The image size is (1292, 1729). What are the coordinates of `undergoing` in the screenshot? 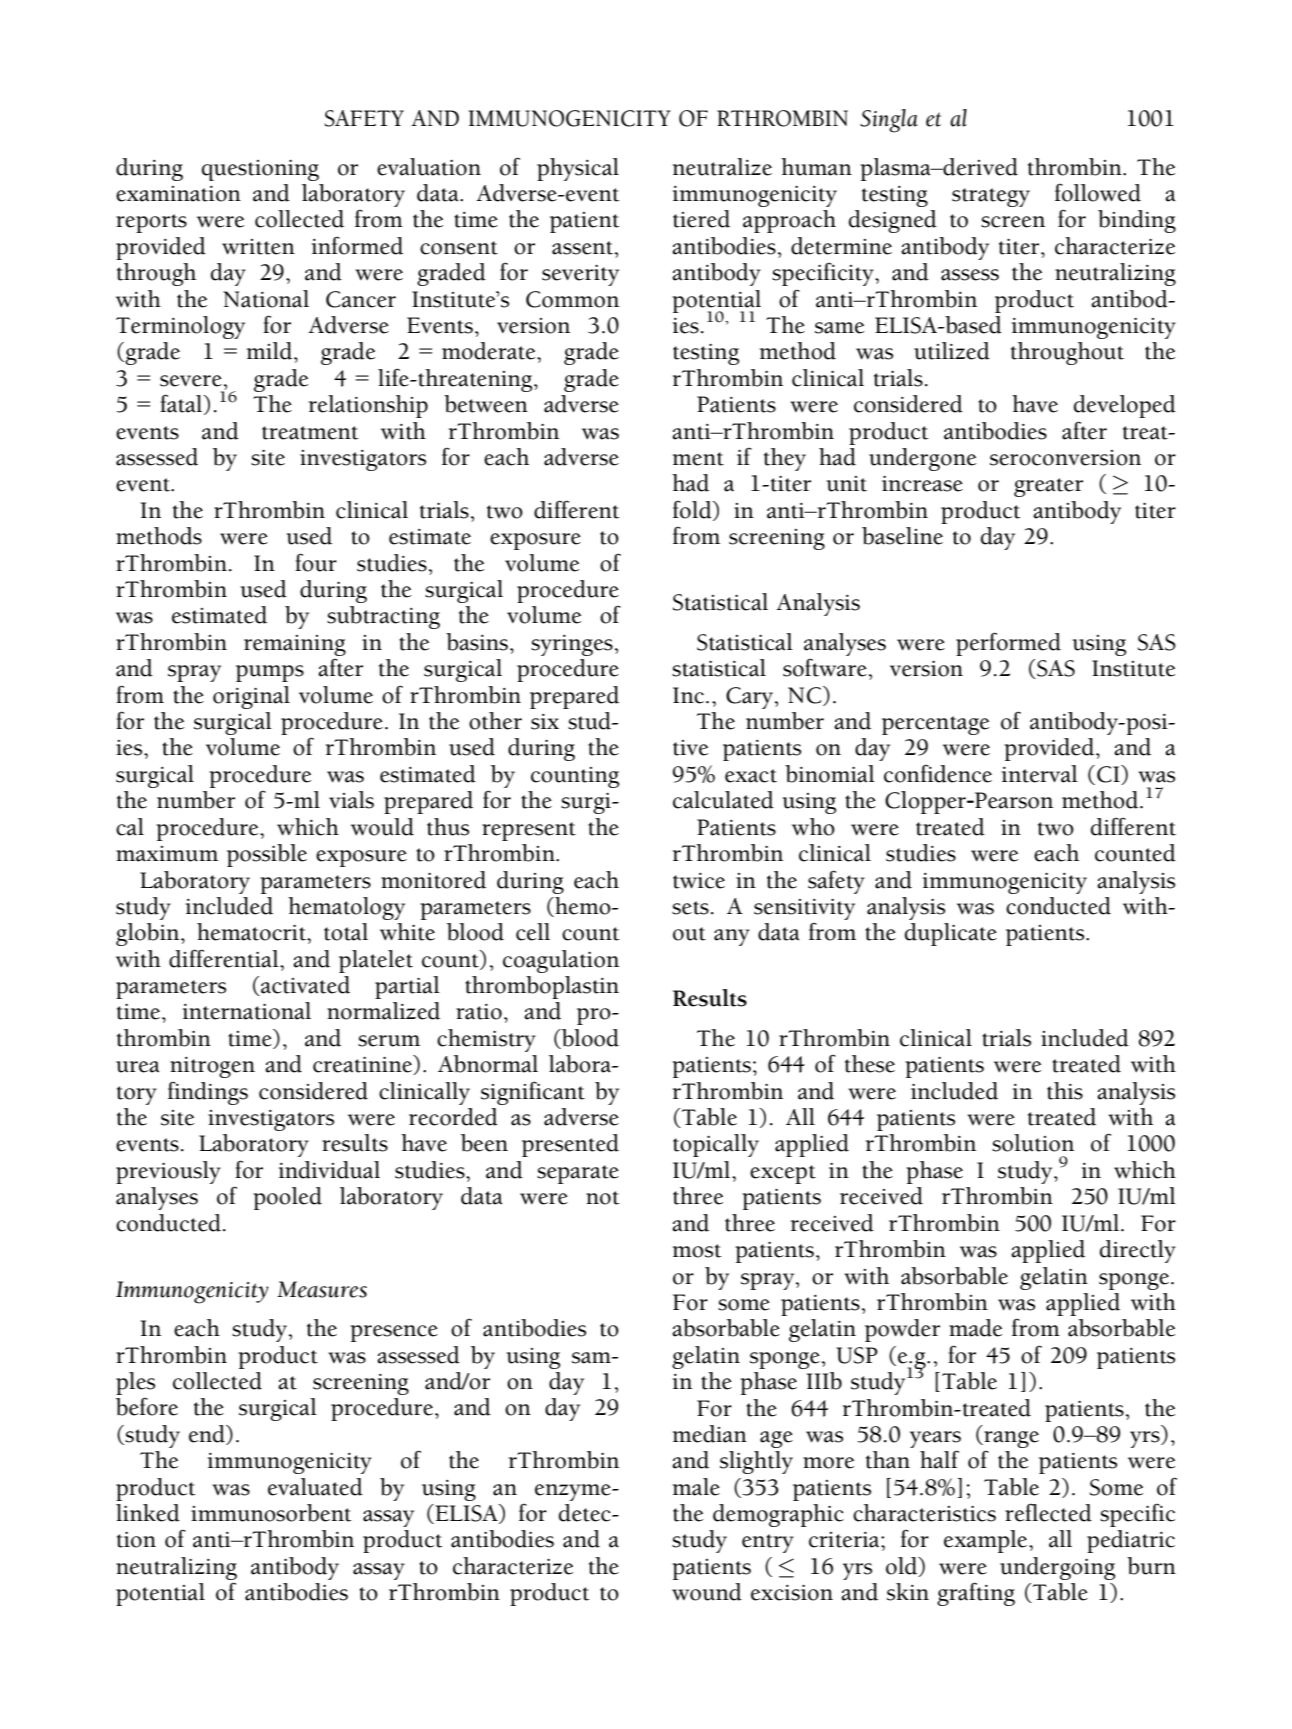 It's located at (1057, 1568).
